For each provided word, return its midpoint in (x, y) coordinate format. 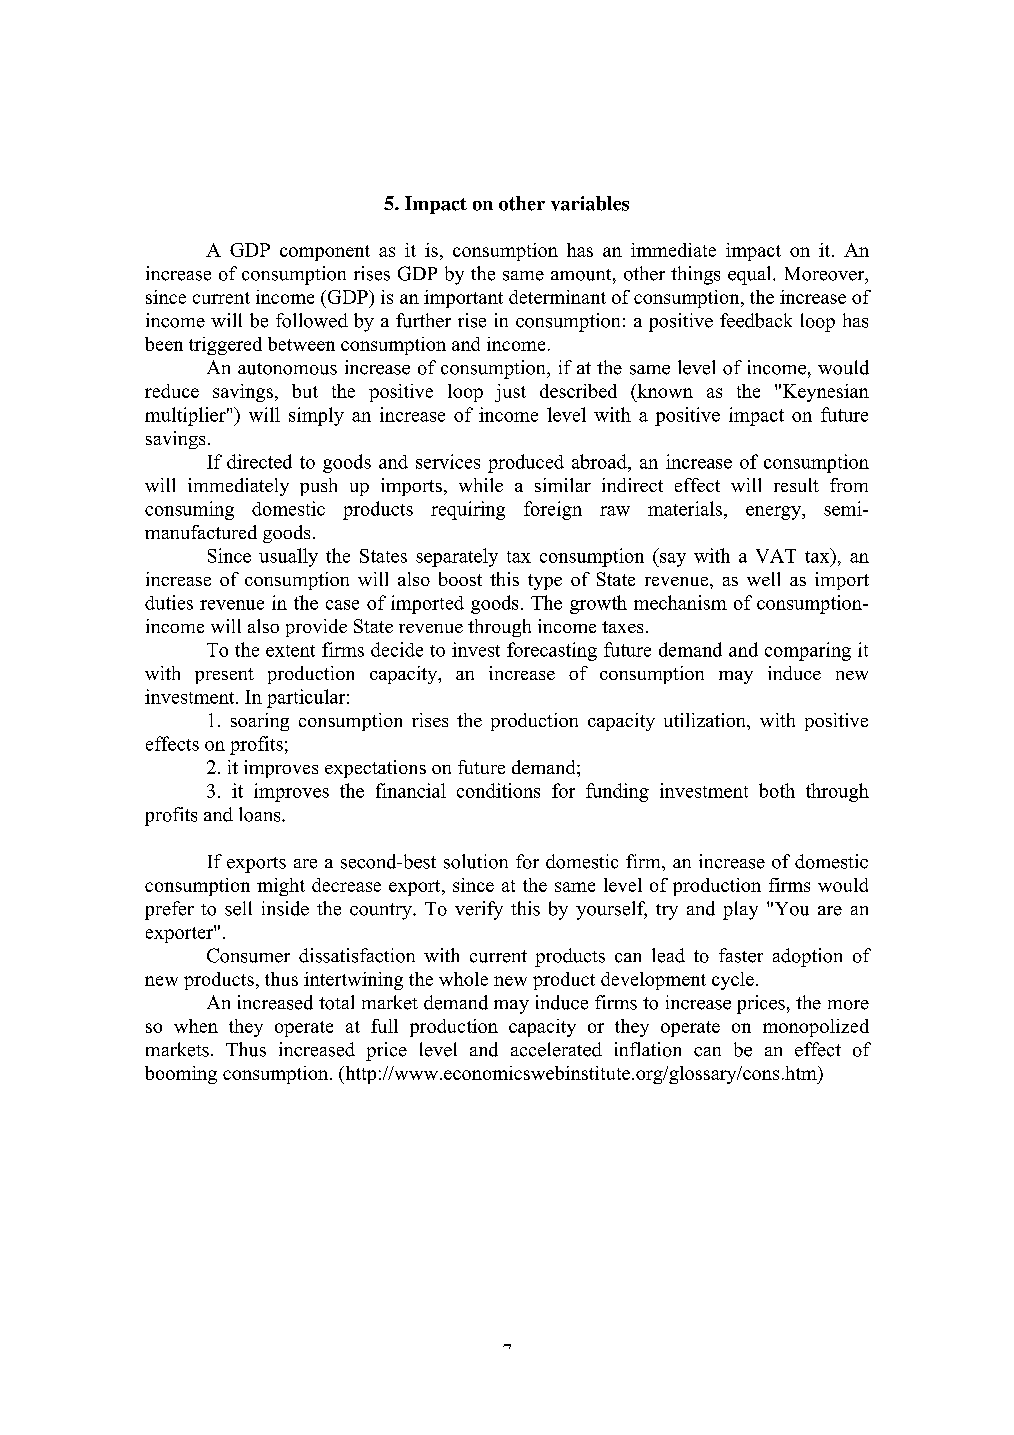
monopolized (816, 1028)
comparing (808, 651)
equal (751, 275)
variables (590, 203)
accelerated (556, 1049)
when (196, 1026)
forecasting (552, 651)
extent (290, 651)
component (325, 253)
